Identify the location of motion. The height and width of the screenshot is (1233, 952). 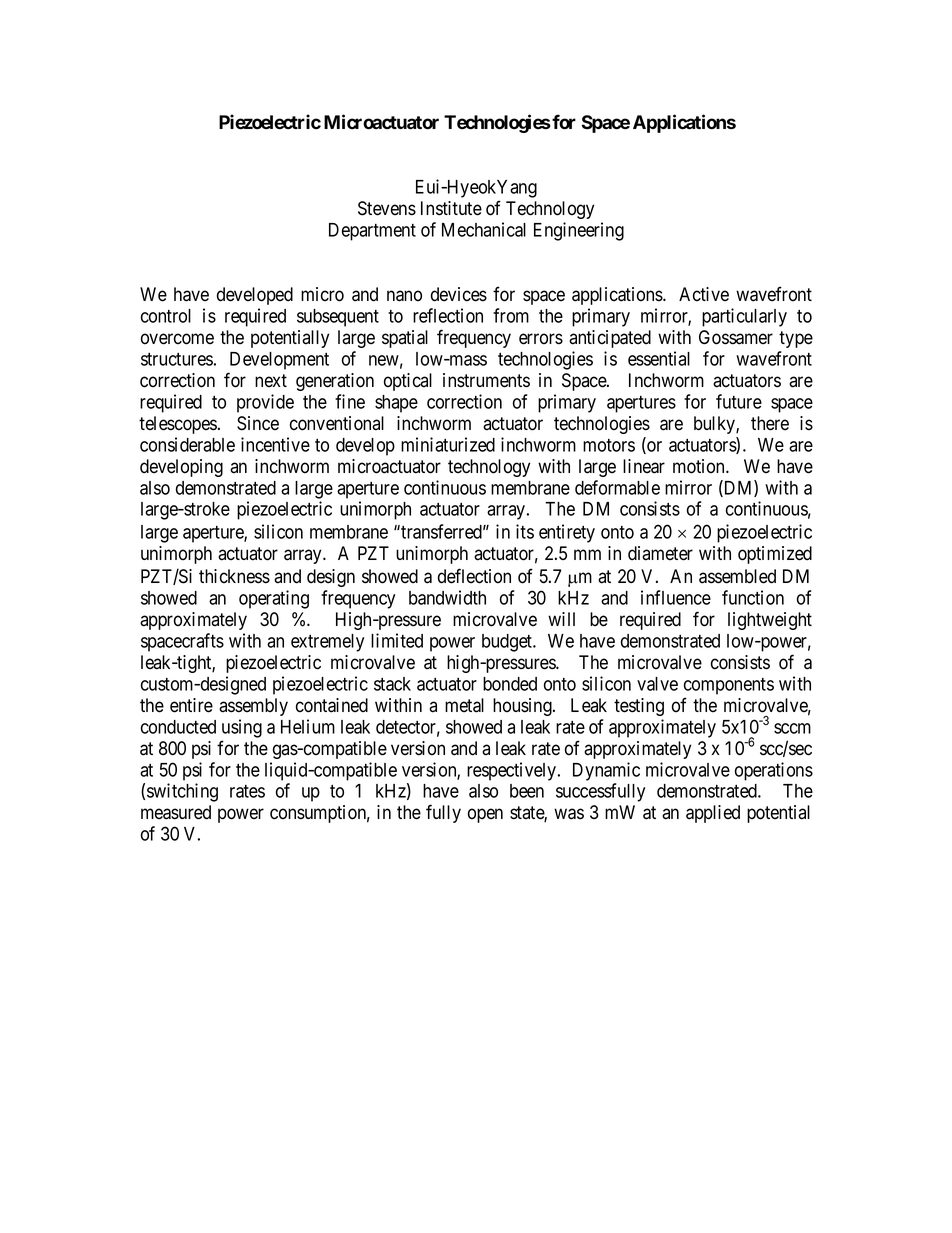
(700, 466).
